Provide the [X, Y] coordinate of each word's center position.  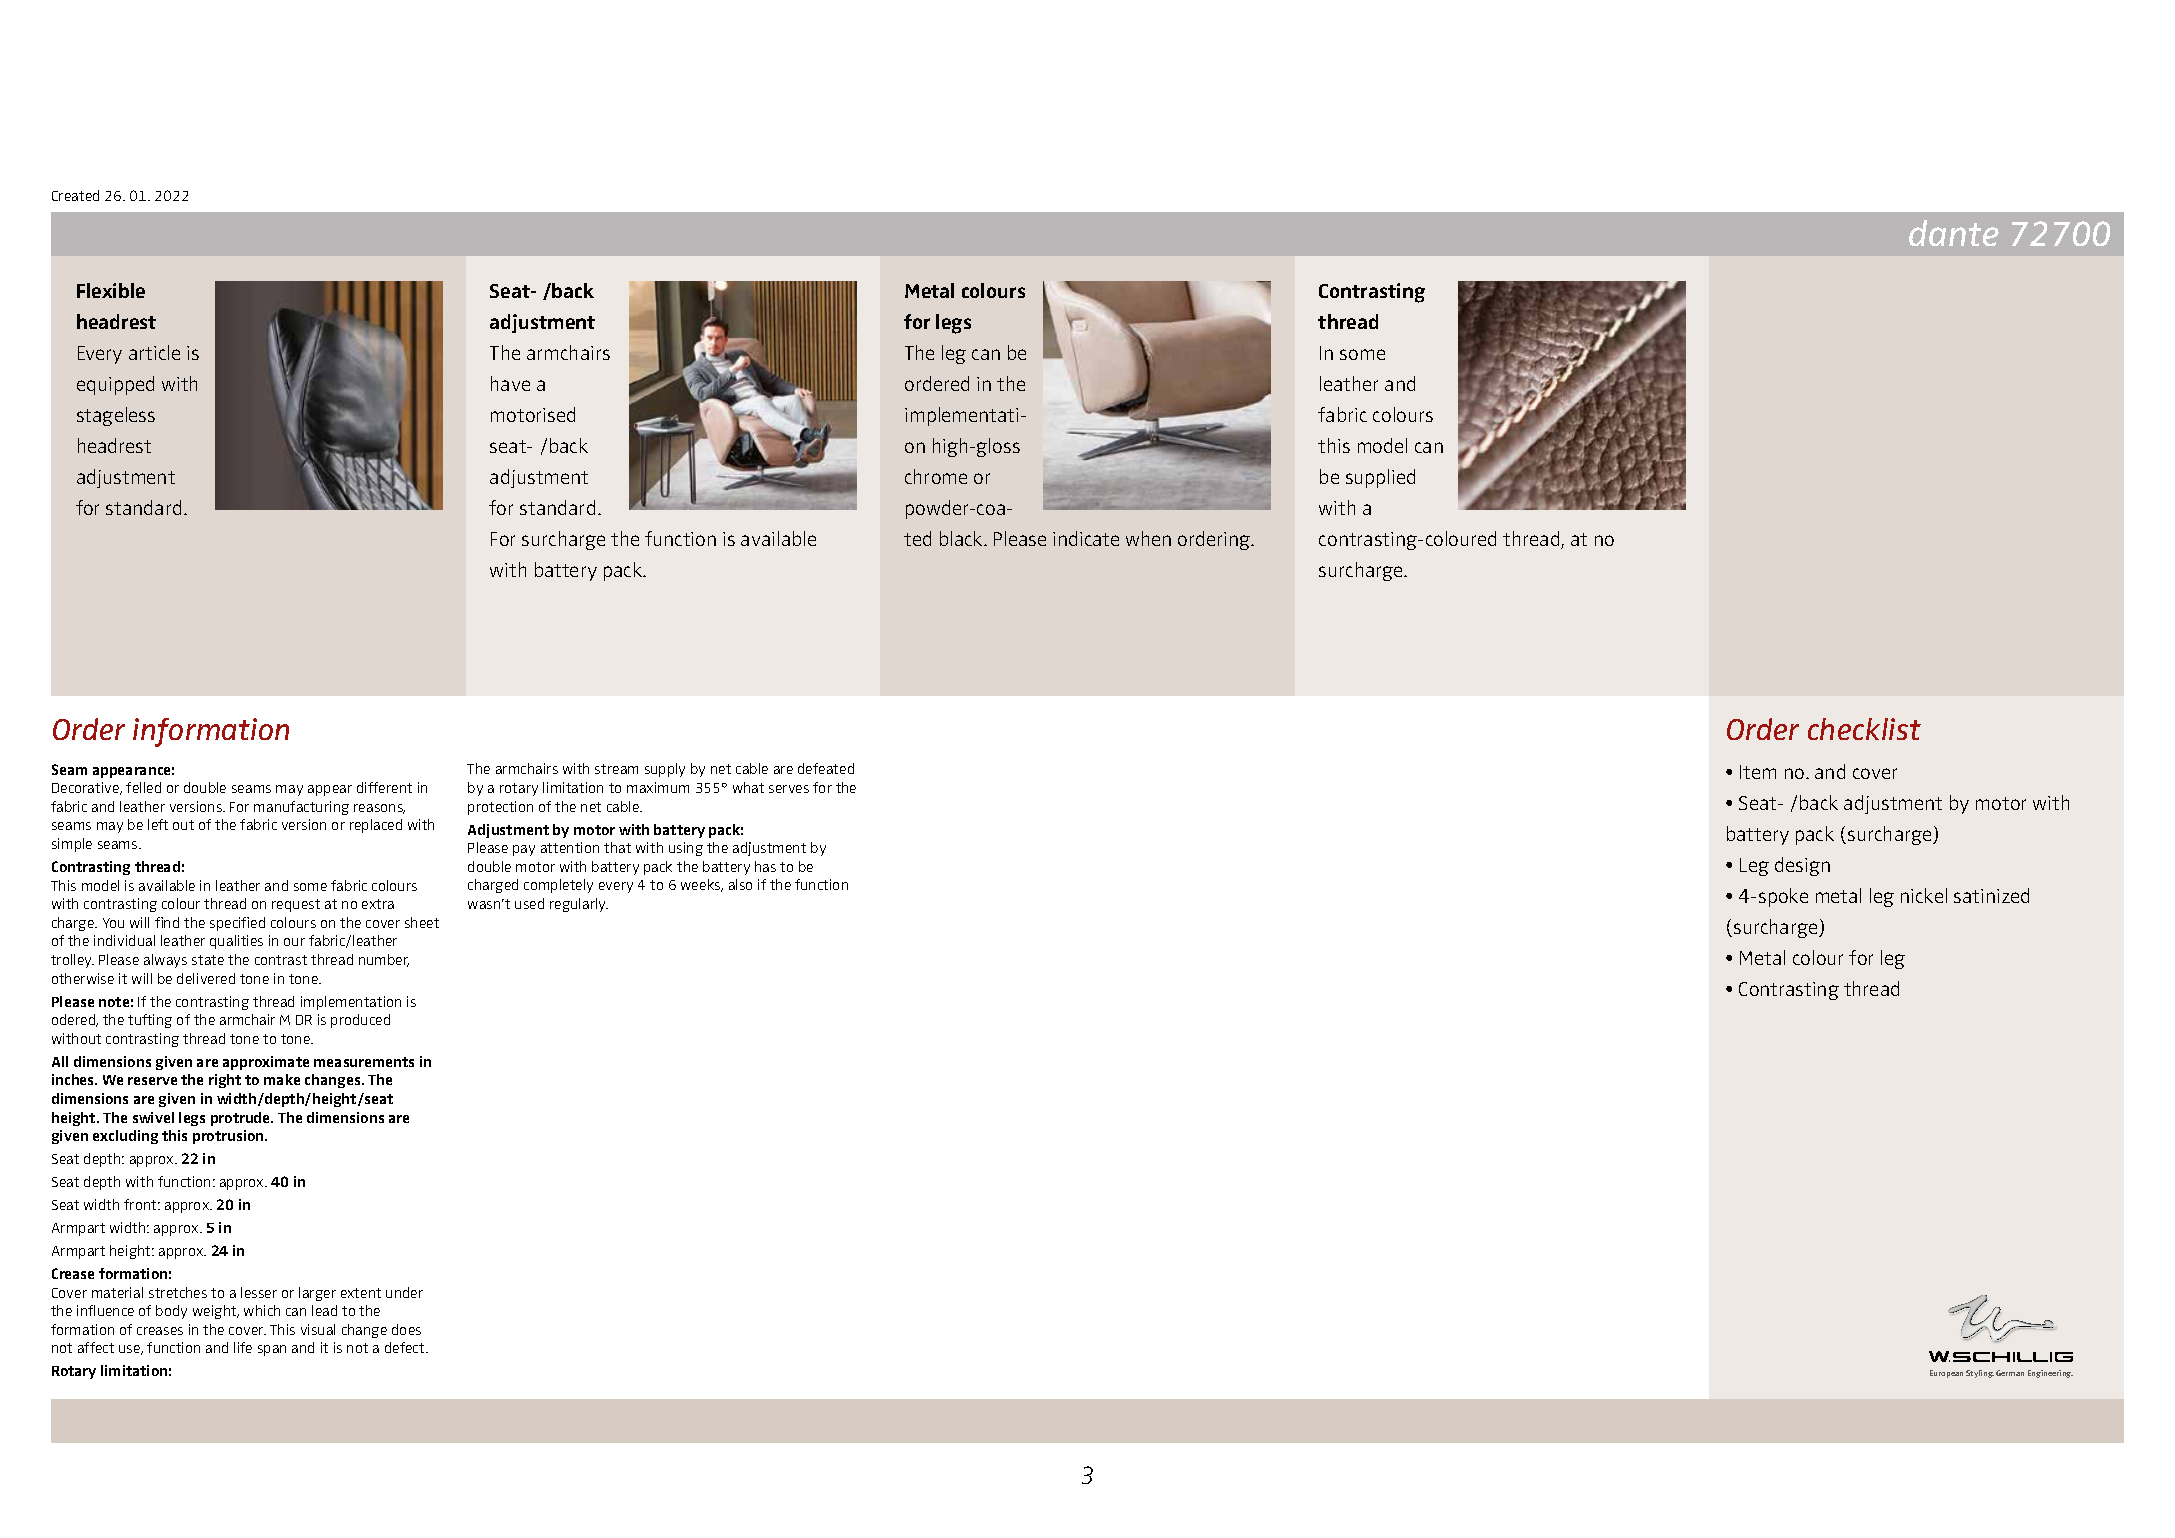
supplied [1380, 478]
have [510, 383]
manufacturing [301, 808]
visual [318, 1329]
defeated [826, 768]
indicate [1086, 538]
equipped [115, 385]
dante [1954, 233]
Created [75, 195]
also [740, 884]
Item [1758, 772]
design [1802, 866]
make [282, 1079]
